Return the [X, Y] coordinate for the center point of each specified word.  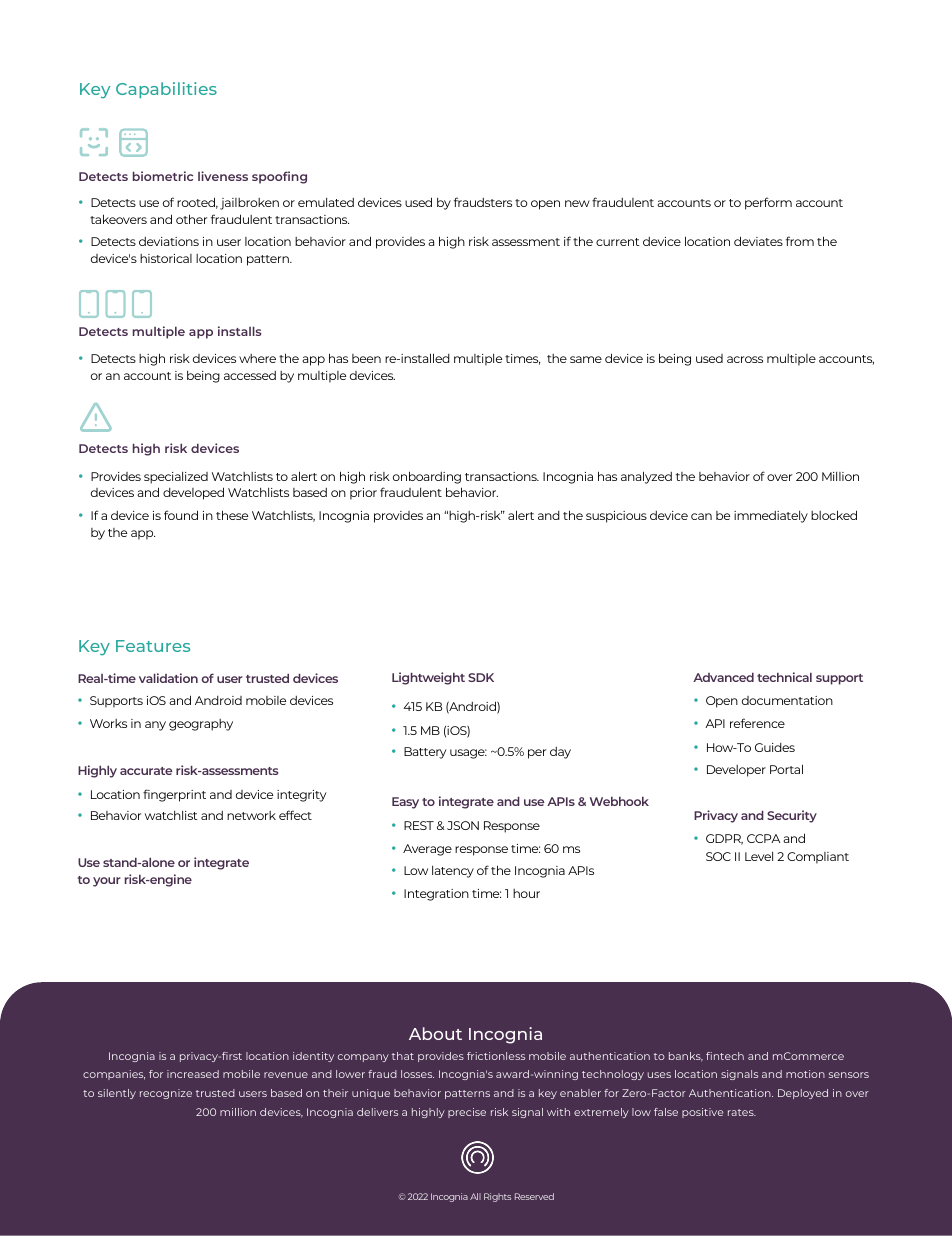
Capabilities [166, 90]
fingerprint [174, 795]
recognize [166, 1094]
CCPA [763, 838]
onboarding [427, 477]
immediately [771, 516]
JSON [463, 825]
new [577, 203]
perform [768, 203]
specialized [176, 477]
